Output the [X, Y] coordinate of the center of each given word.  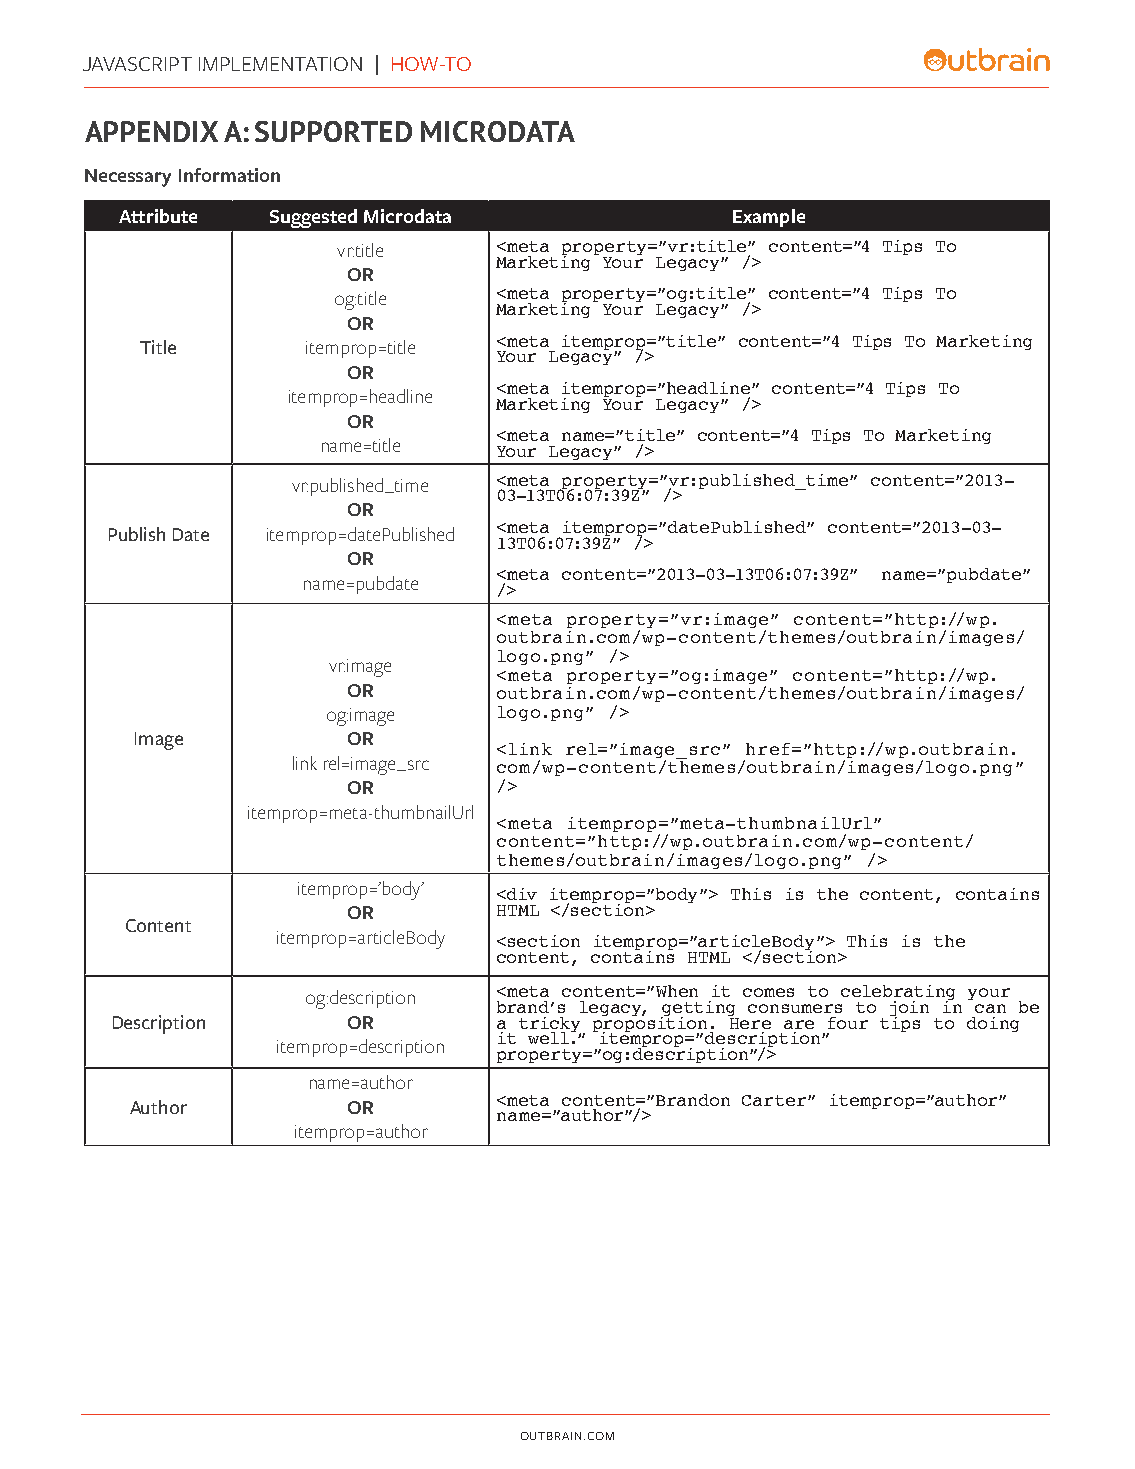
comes [768, 992]
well [550, 1037]
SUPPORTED [333, 131]
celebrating [898, 994]
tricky [551, 1026]
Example [769, 218]
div [521, 894]
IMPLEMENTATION [280, 64]
